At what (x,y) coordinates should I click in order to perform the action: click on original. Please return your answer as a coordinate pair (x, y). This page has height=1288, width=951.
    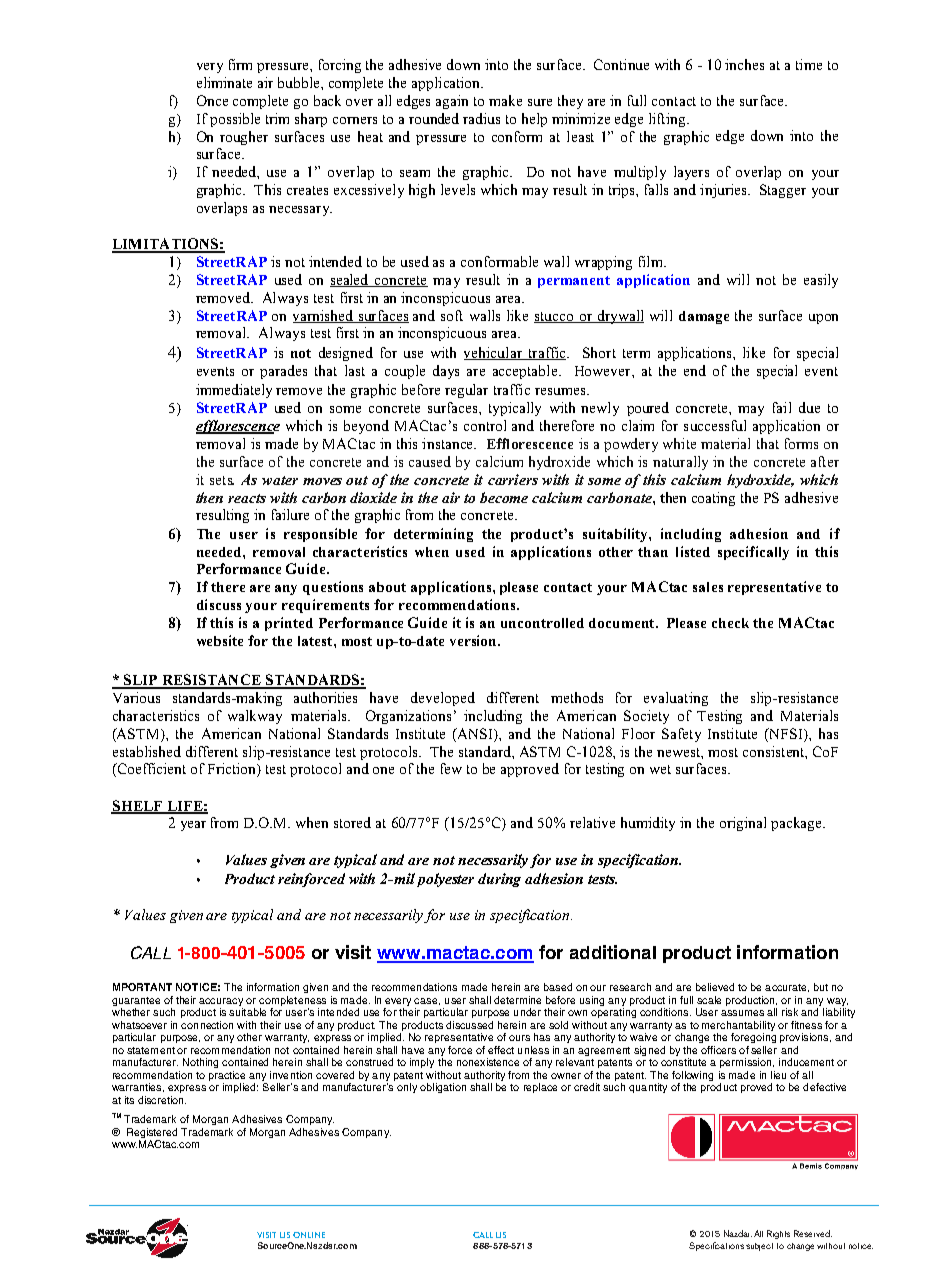
    Looking at the image, I should click on (743, 824).
